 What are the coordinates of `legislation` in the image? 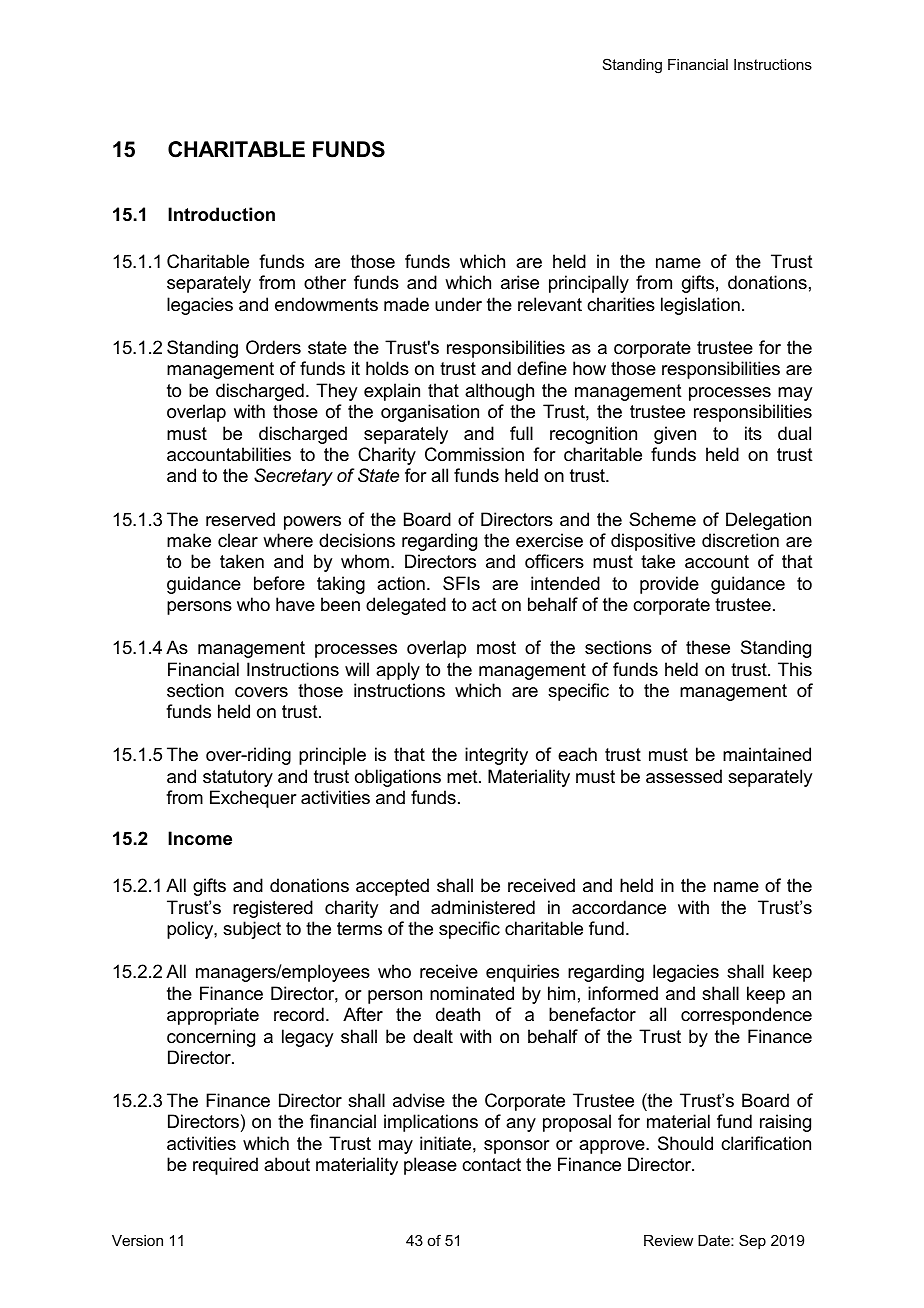 It's located at (700, 306).
